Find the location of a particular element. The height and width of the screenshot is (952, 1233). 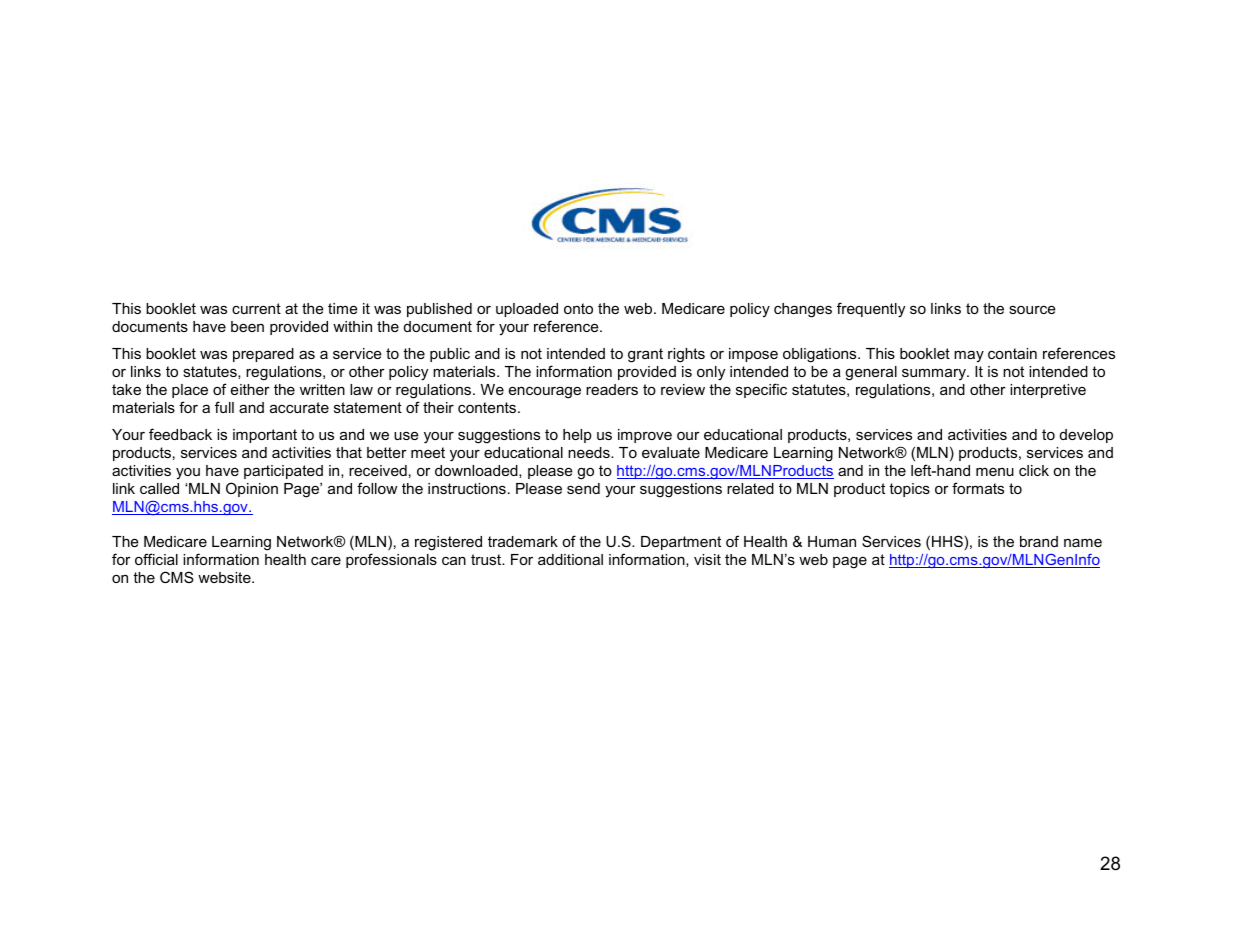

onto is located at coordinates (578, 308).
